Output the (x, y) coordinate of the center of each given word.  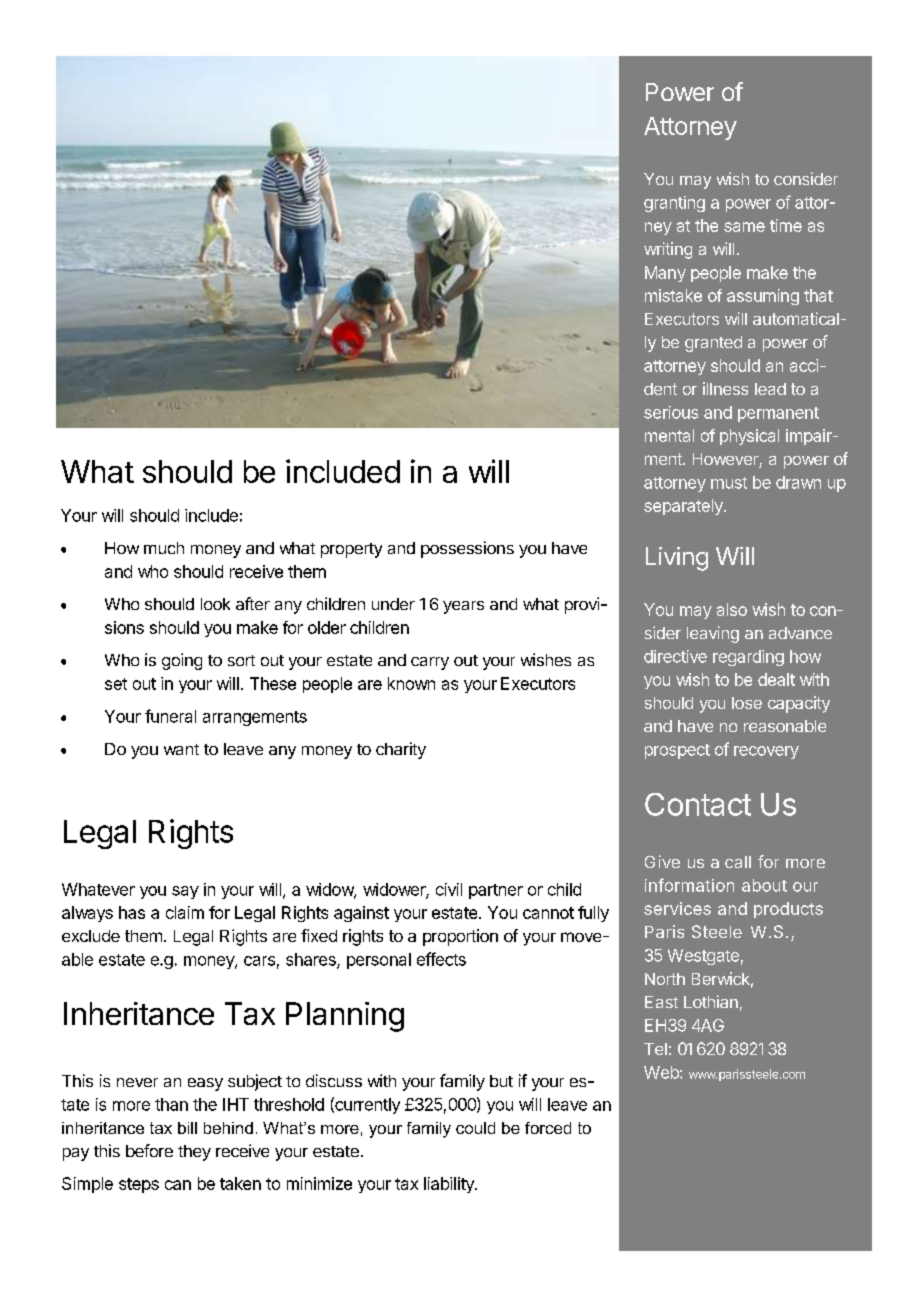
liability (450, 1185)
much (164, 548)
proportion (460, 937)
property (351, 550)
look (215, 604)
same (744, 227)
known (411, 683)
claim (185, 912)
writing (668, 250)
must (729, 483)
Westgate (703, 957)
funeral (170, 716)
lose (747, 703)
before (149, 1150)
